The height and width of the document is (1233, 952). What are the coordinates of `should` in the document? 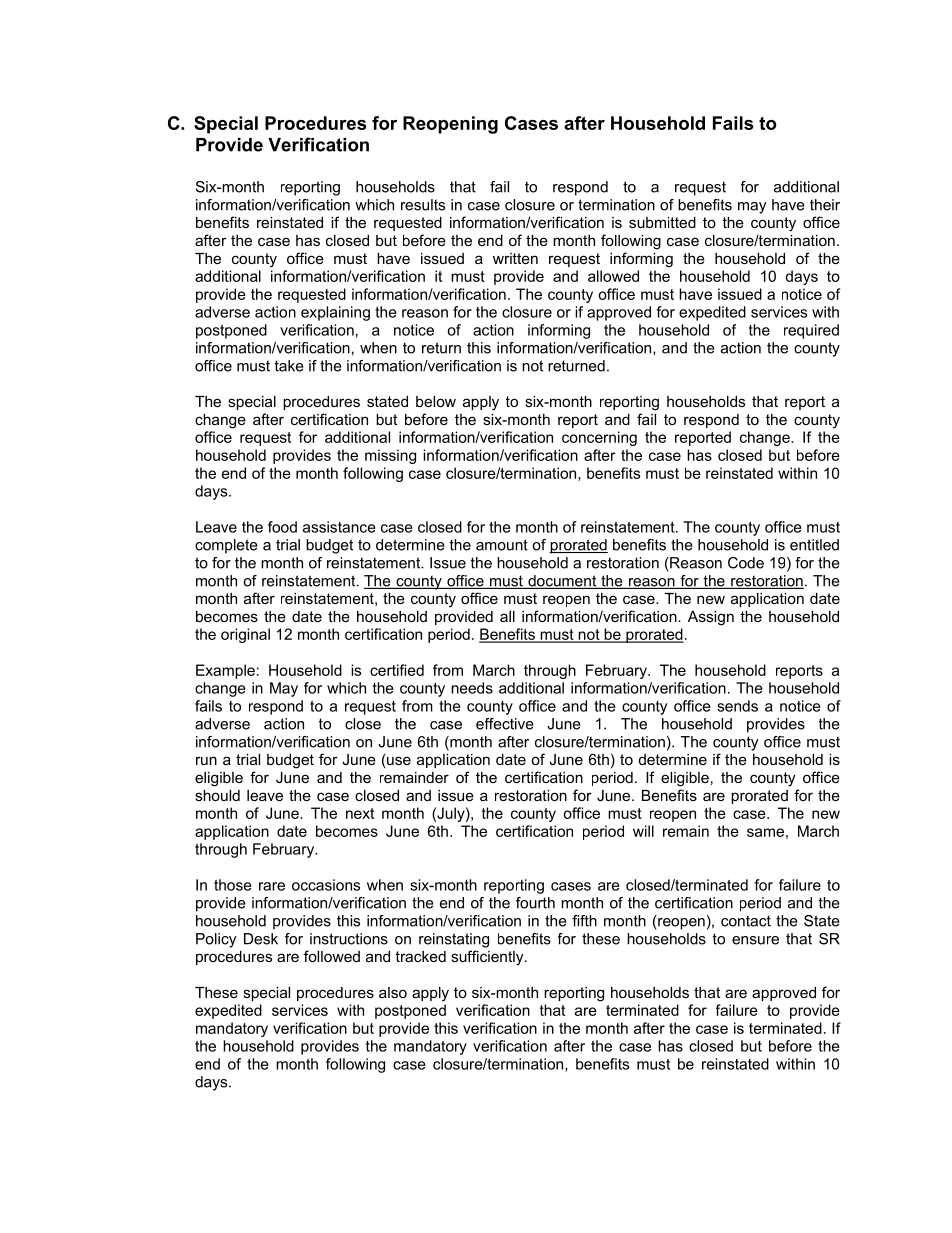 It's located at (217, 795).
